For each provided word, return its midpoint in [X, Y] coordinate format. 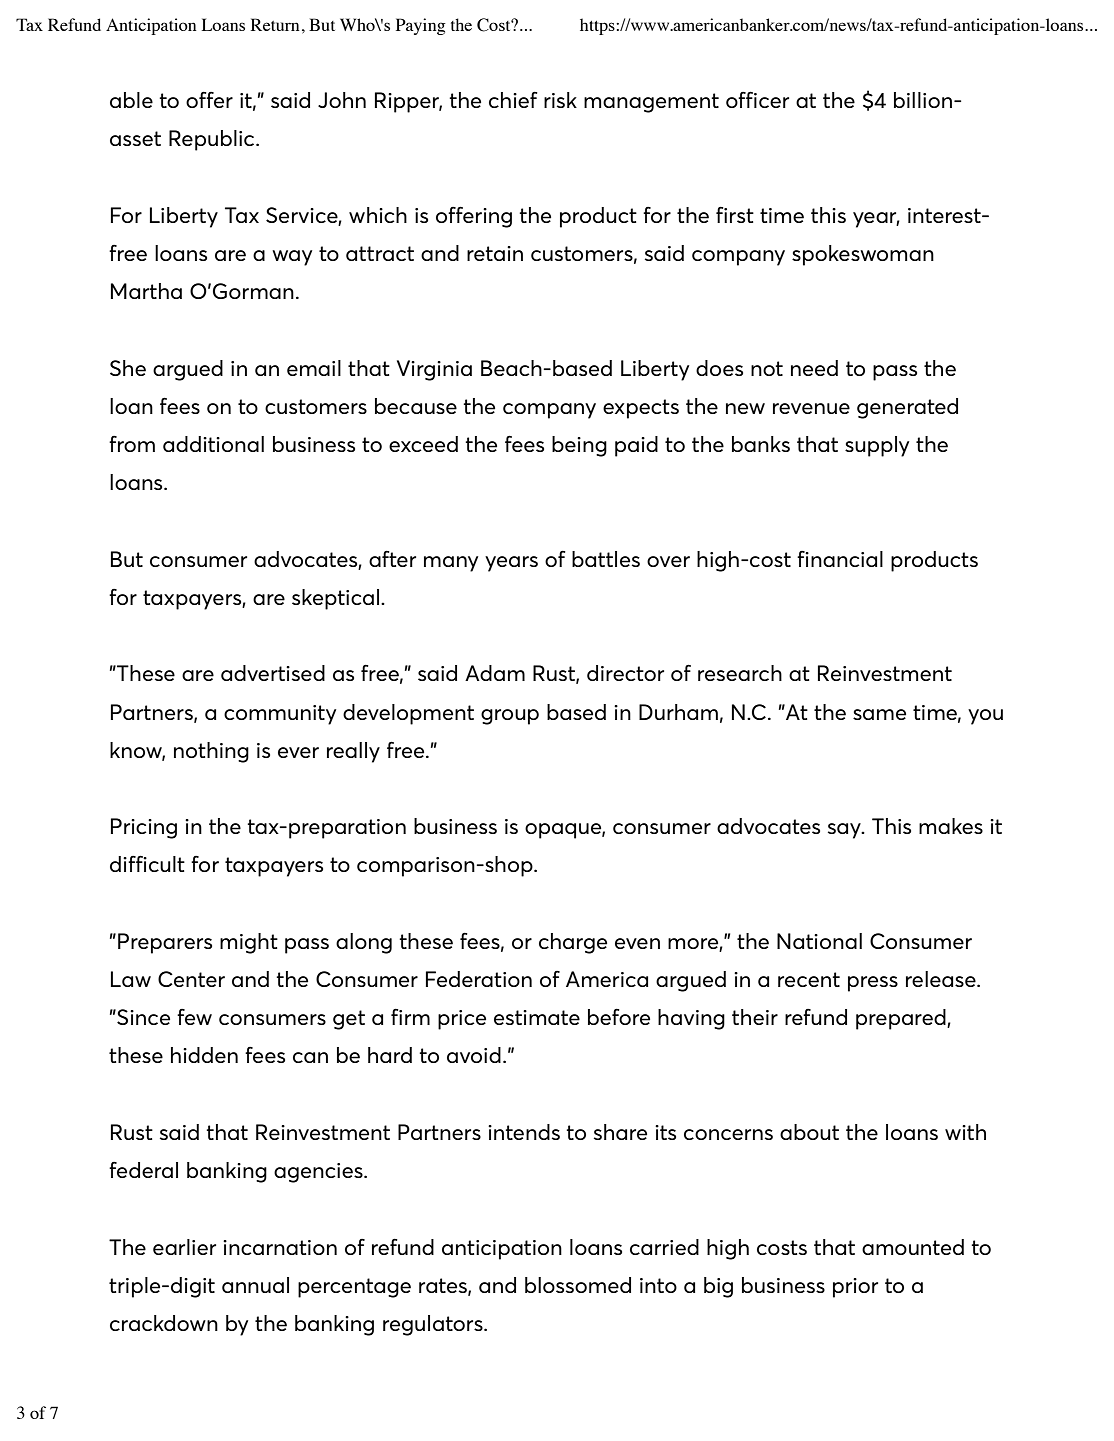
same [879, 714]
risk [560, 100]
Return [275, 24]
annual [255, 1285]
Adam [495, 673]
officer [757, 99]
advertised [273, 673]
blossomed [578, 1285]
